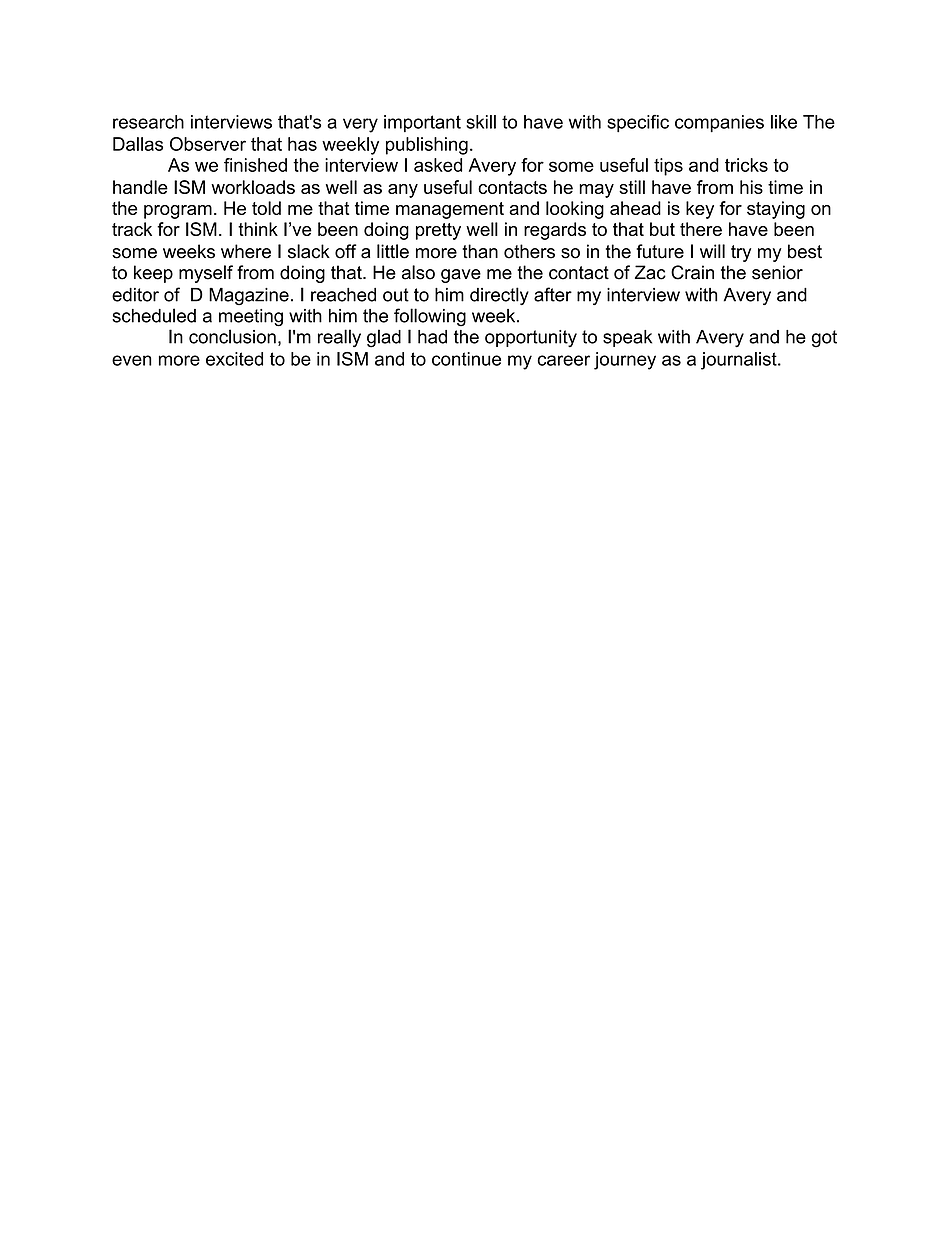  Describe the element at coordinates (234, 359) in the document. I see `excited` at that location.
